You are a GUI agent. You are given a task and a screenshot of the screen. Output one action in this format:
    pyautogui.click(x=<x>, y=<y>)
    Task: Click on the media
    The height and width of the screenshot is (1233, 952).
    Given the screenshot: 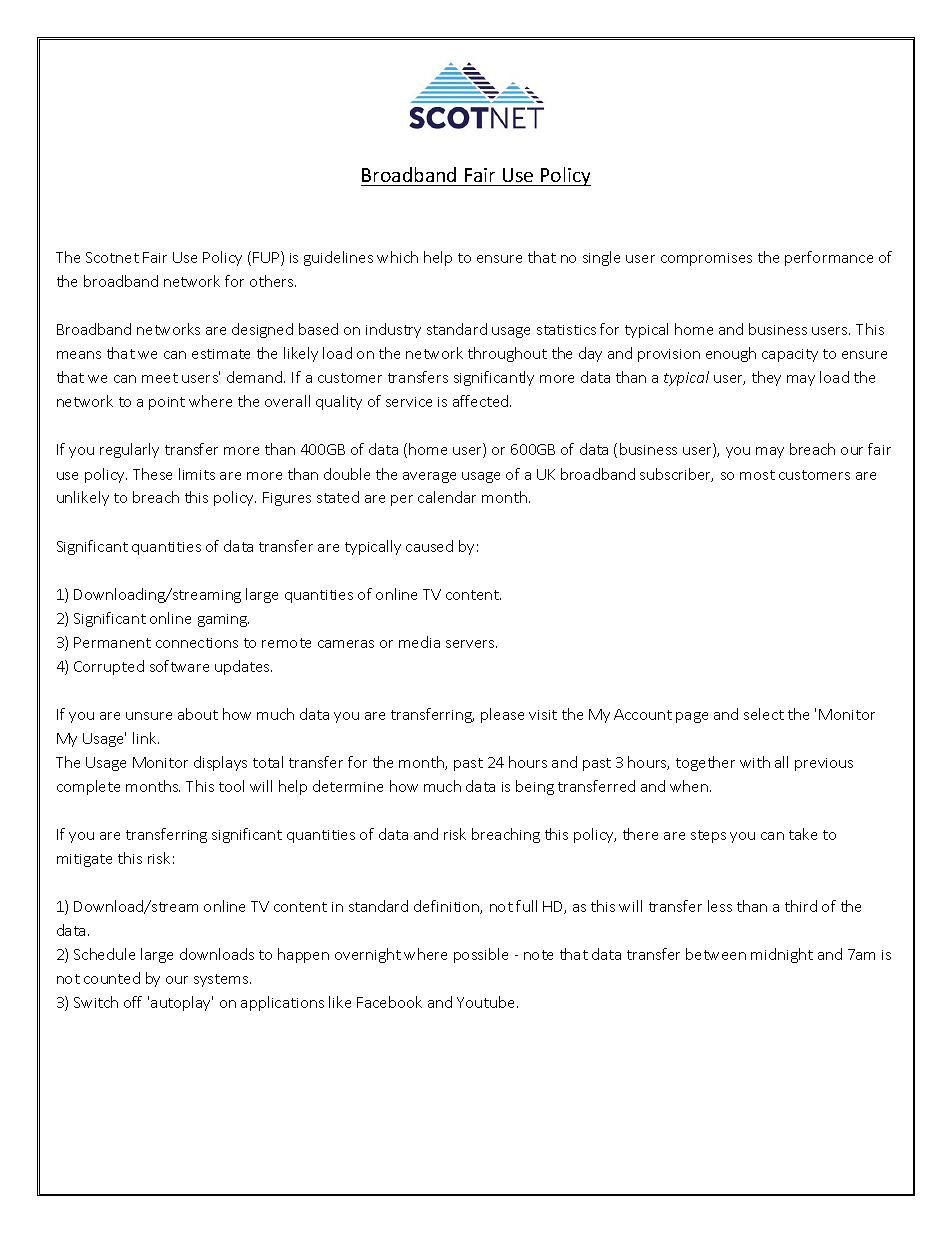 What is the action you would take?
    pyautogui.click(x=419, y=642)
